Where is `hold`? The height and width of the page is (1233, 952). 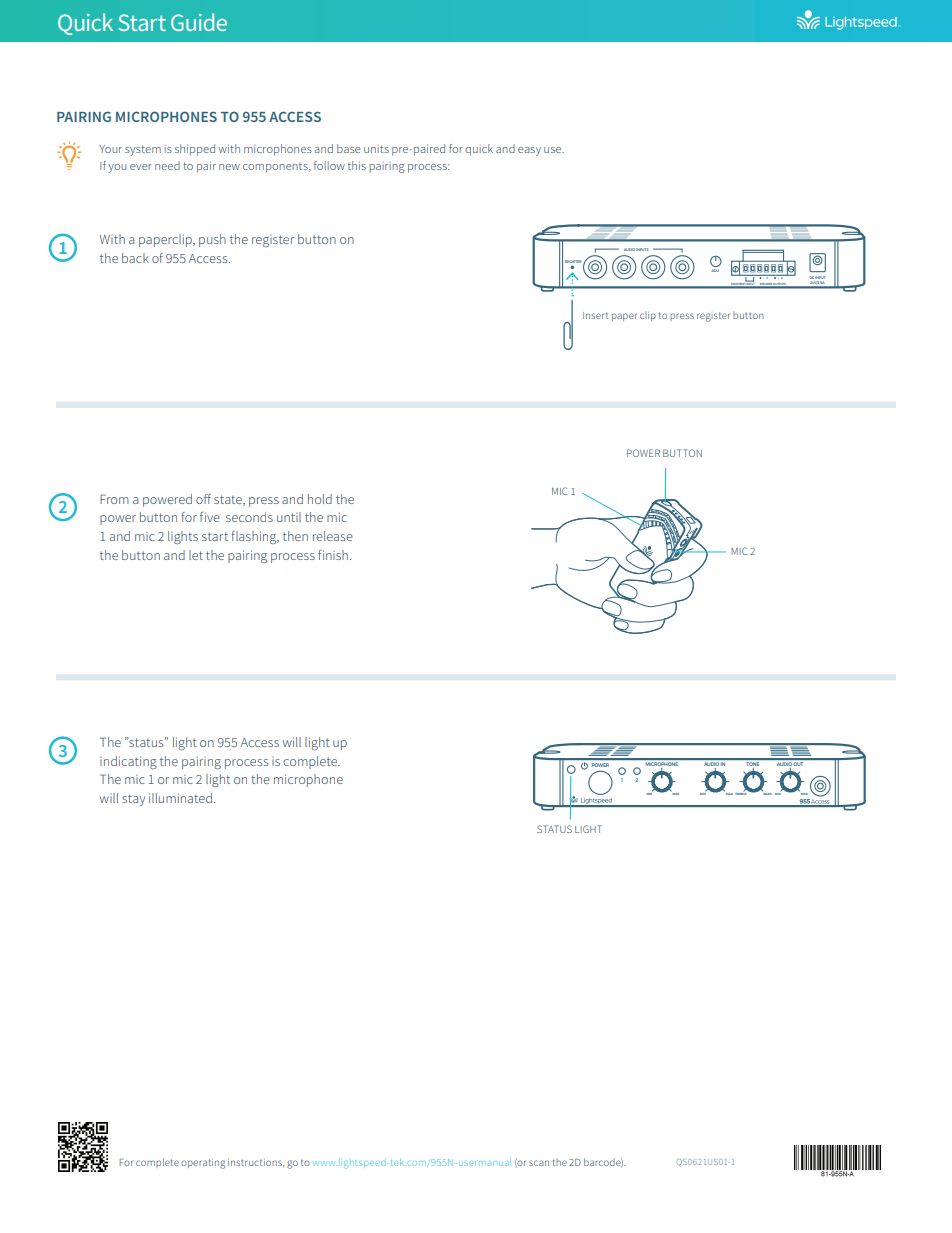 hold is located at coordinates (320, 499).
